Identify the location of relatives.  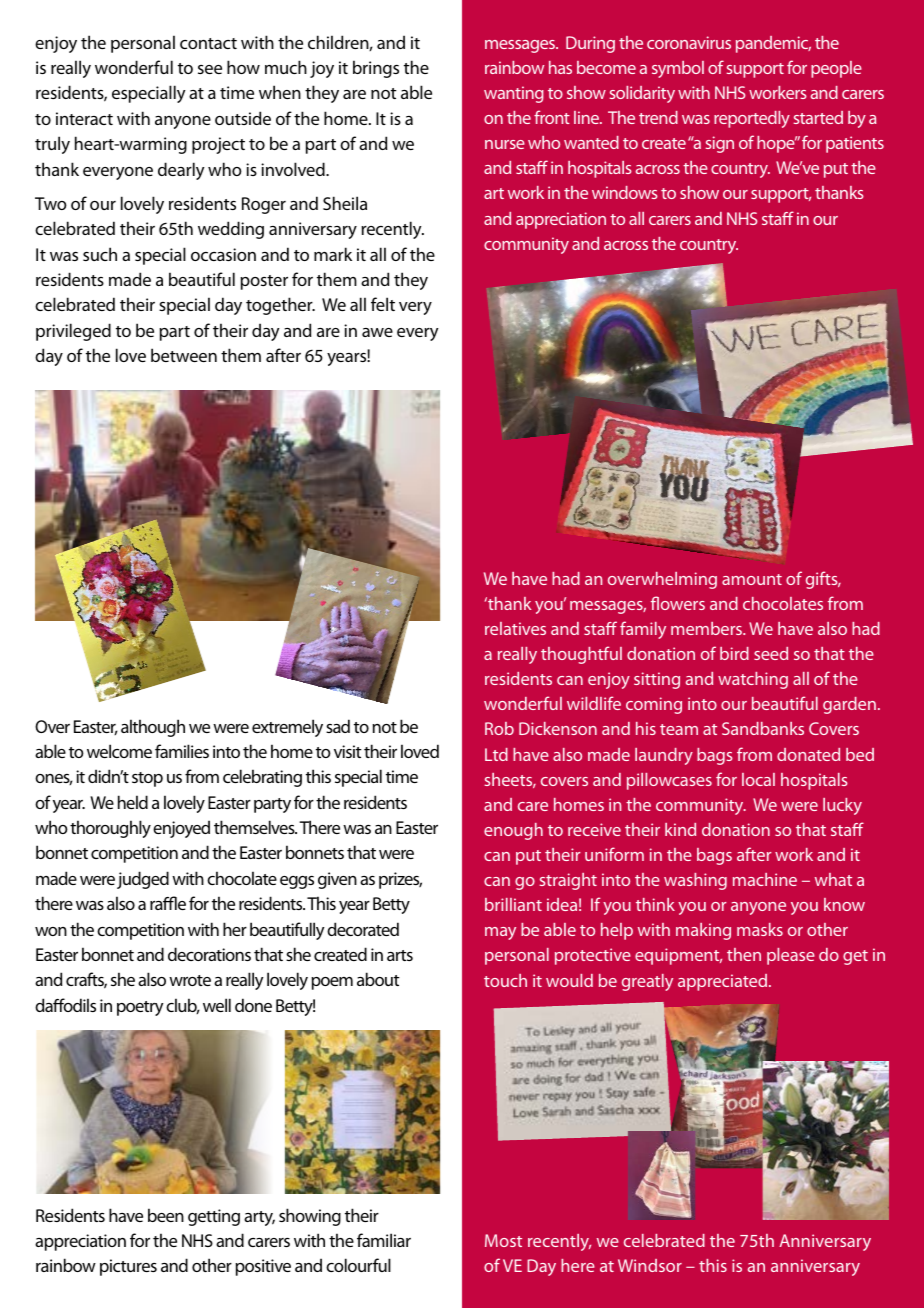
(515, 628).
